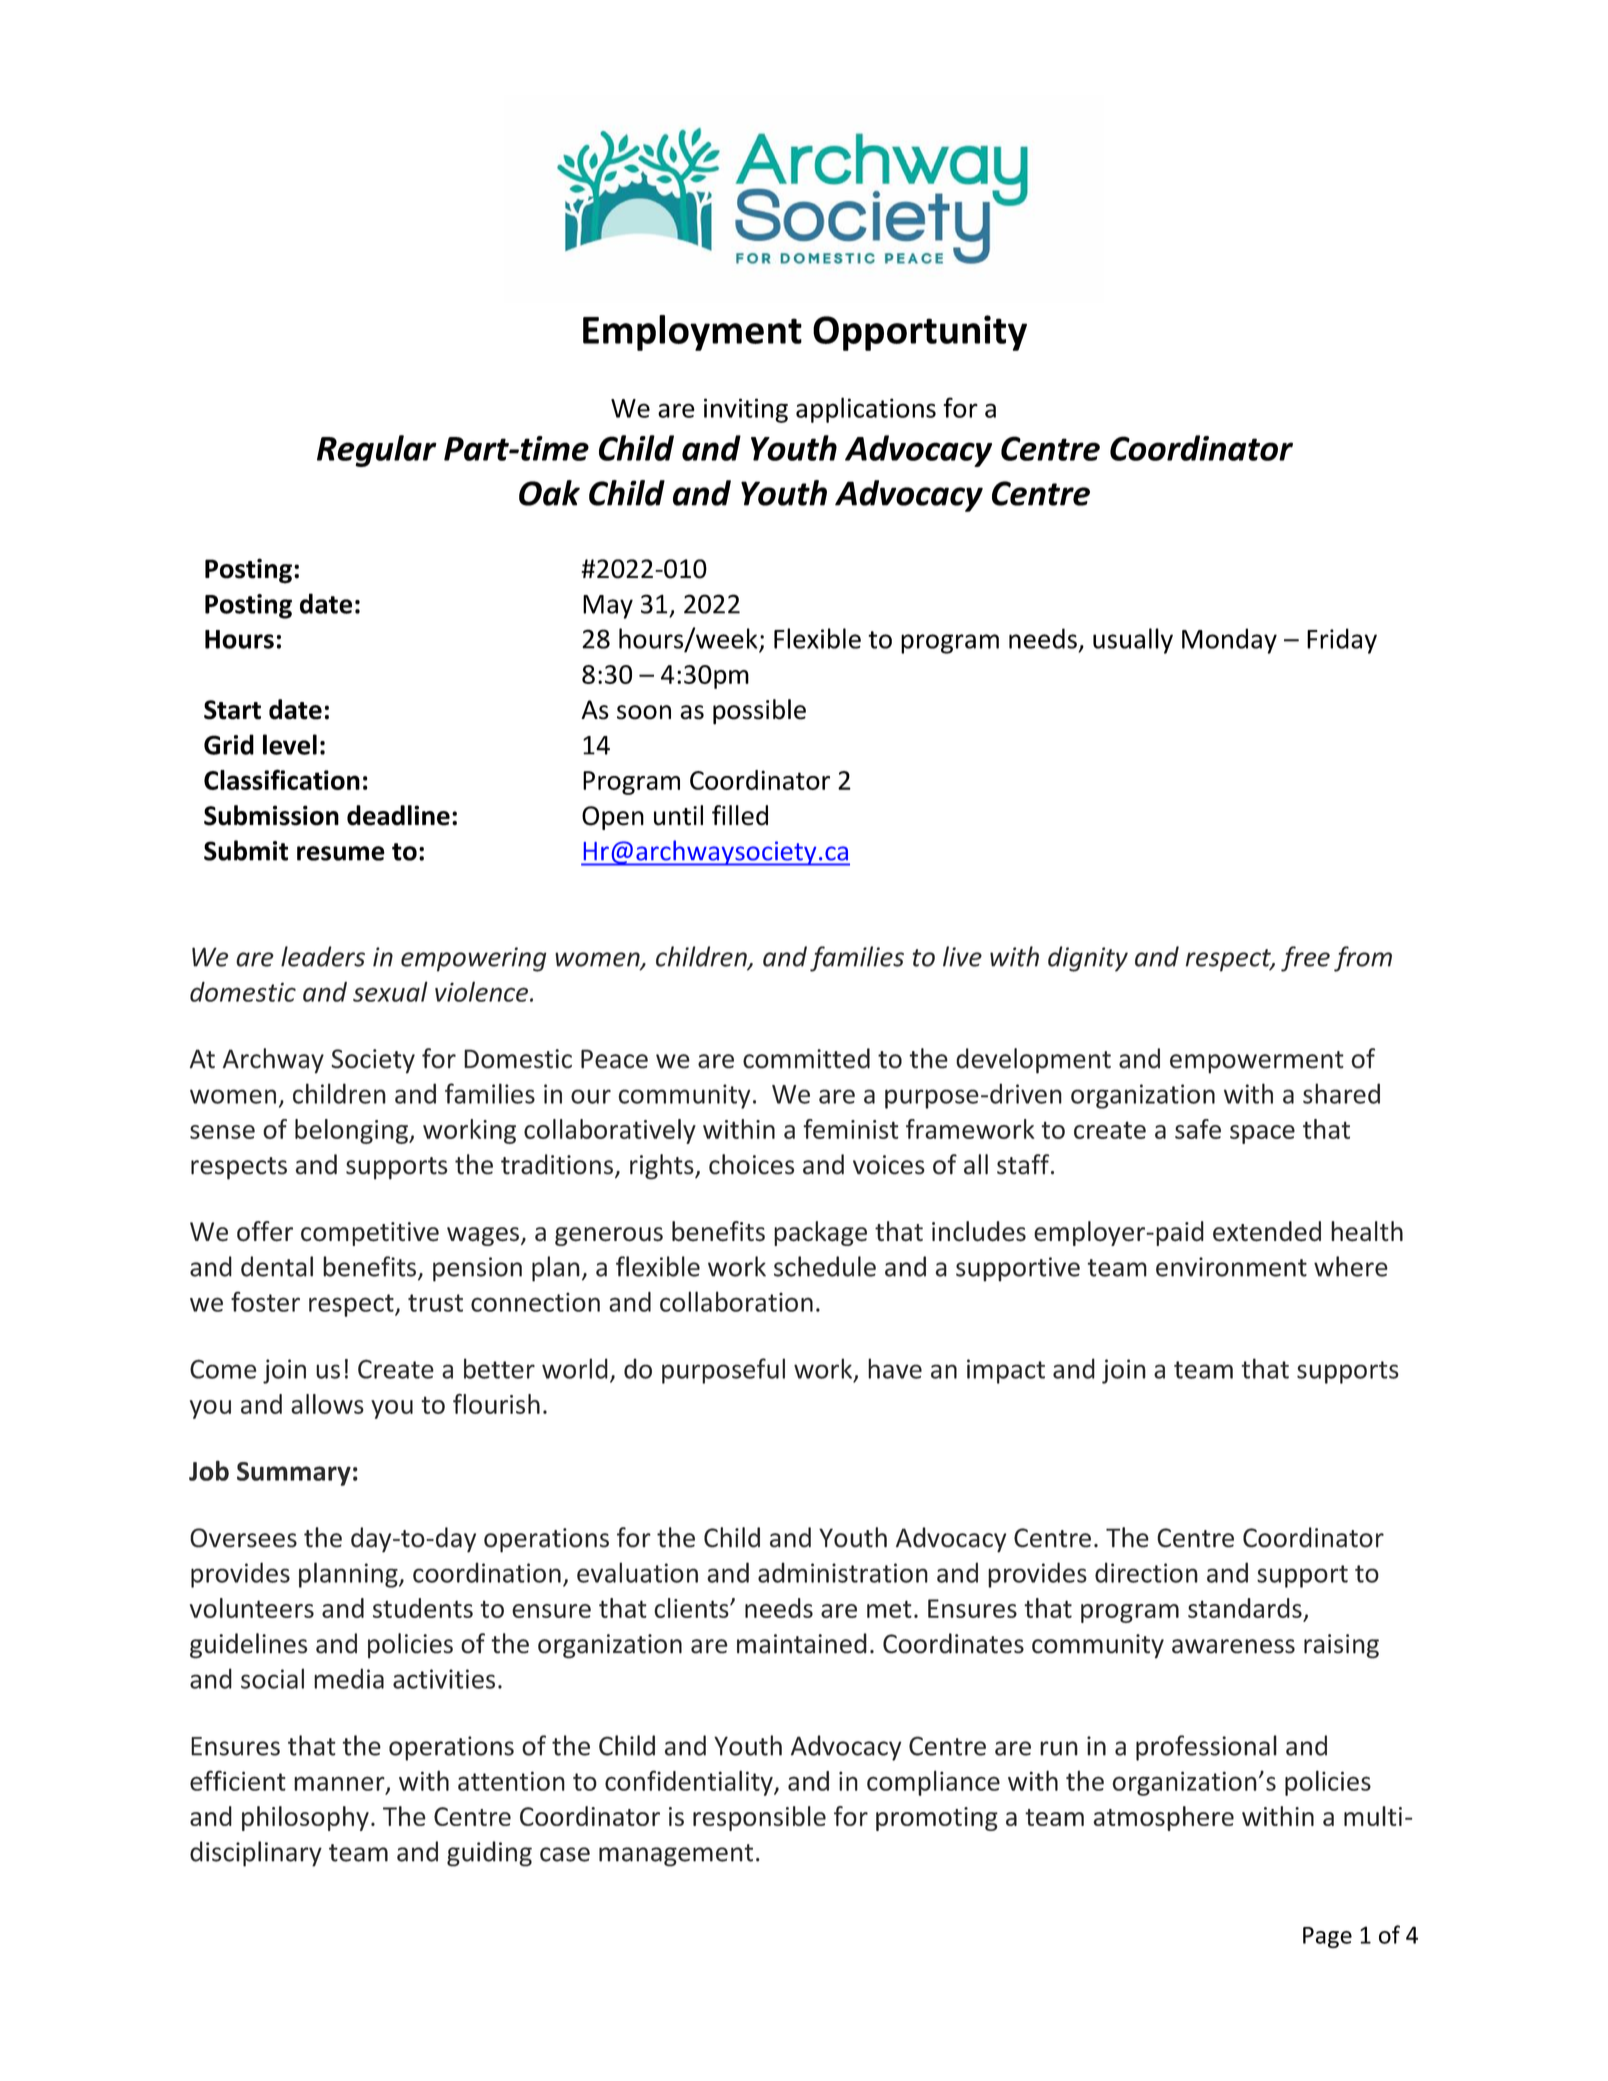 The image size is (1608, 2081). Describe the element at coordinates (746, 410) in the screenshot. I see `inviting` at that location.
